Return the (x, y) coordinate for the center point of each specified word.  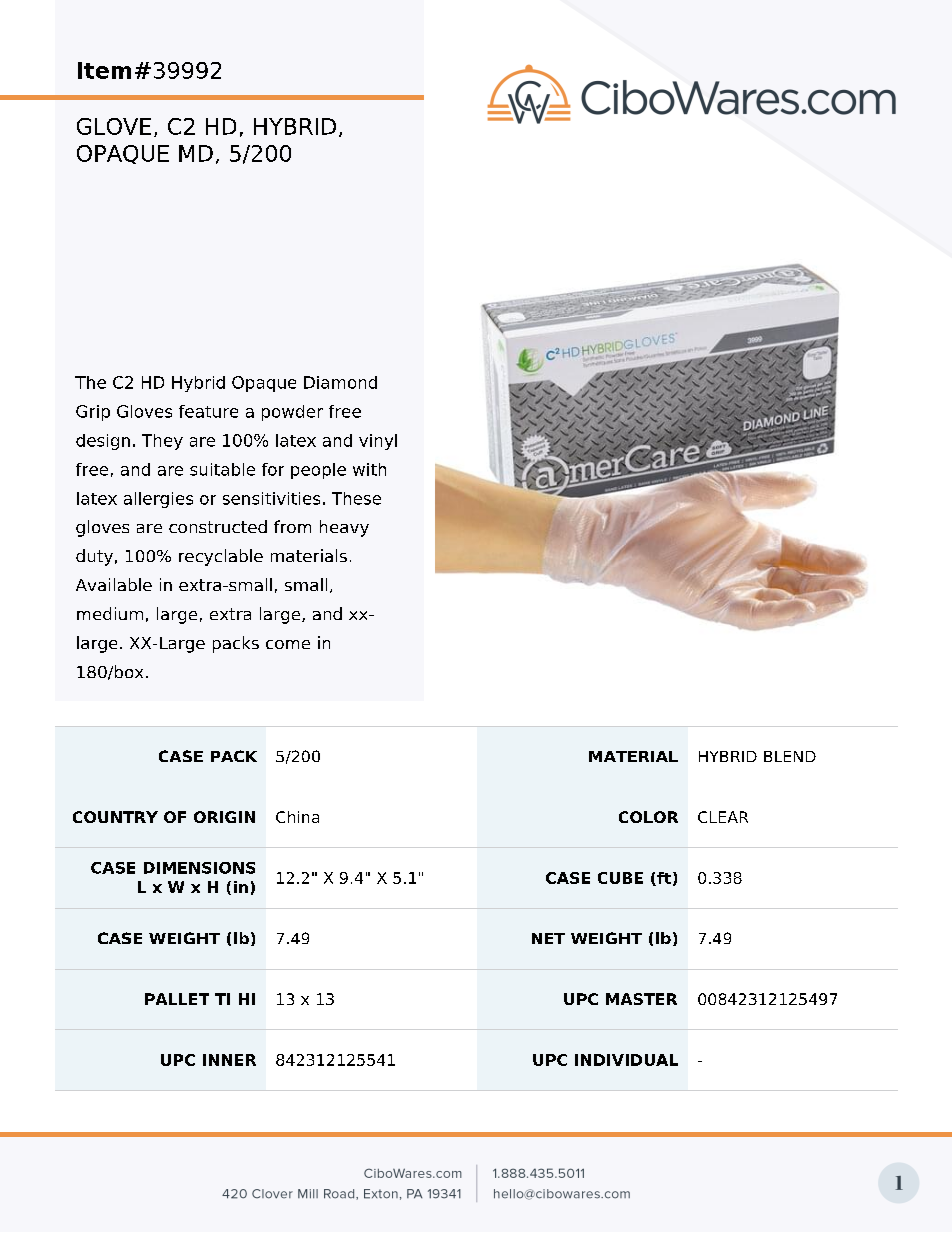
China (297, 817)
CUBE (620, 878)
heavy (344, 528)
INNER (229, 1060)
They (162, 442)
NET (548, 938)
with (369, 469)
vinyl (378, 442)
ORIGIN (224, 817)
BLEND (790, 756)
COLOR (648, 817)
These (356, 498)
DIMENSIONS (199, 868)
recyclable (221, 557)
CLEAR (723, 817)
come (288, 644)
